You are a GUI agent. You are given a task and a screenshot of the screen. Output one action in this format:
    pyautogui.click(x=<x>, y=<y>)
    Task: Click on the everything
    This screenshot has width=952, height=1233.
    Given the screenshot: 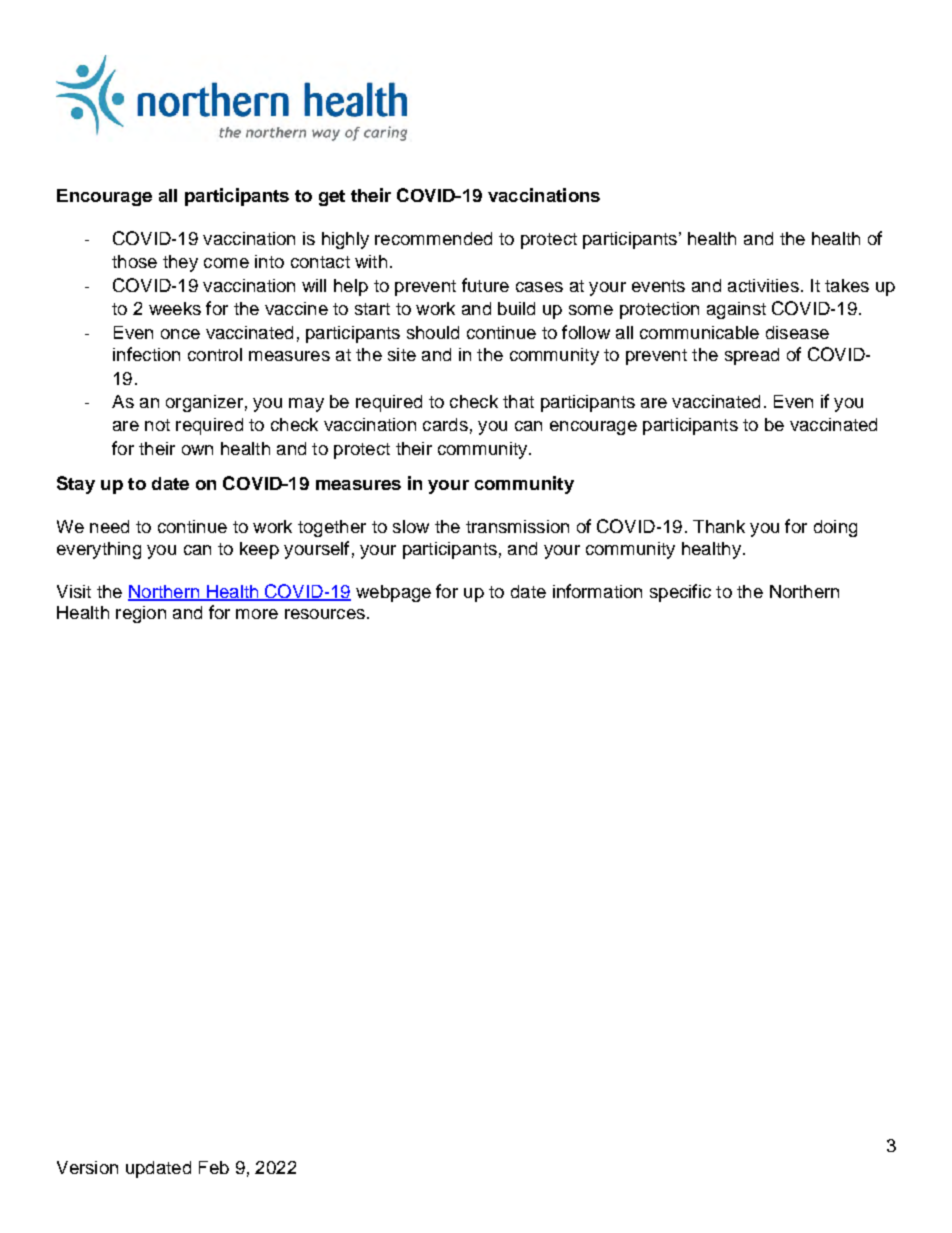 What is the action you would take?
    pyautogui.click(x=99, y=550)
